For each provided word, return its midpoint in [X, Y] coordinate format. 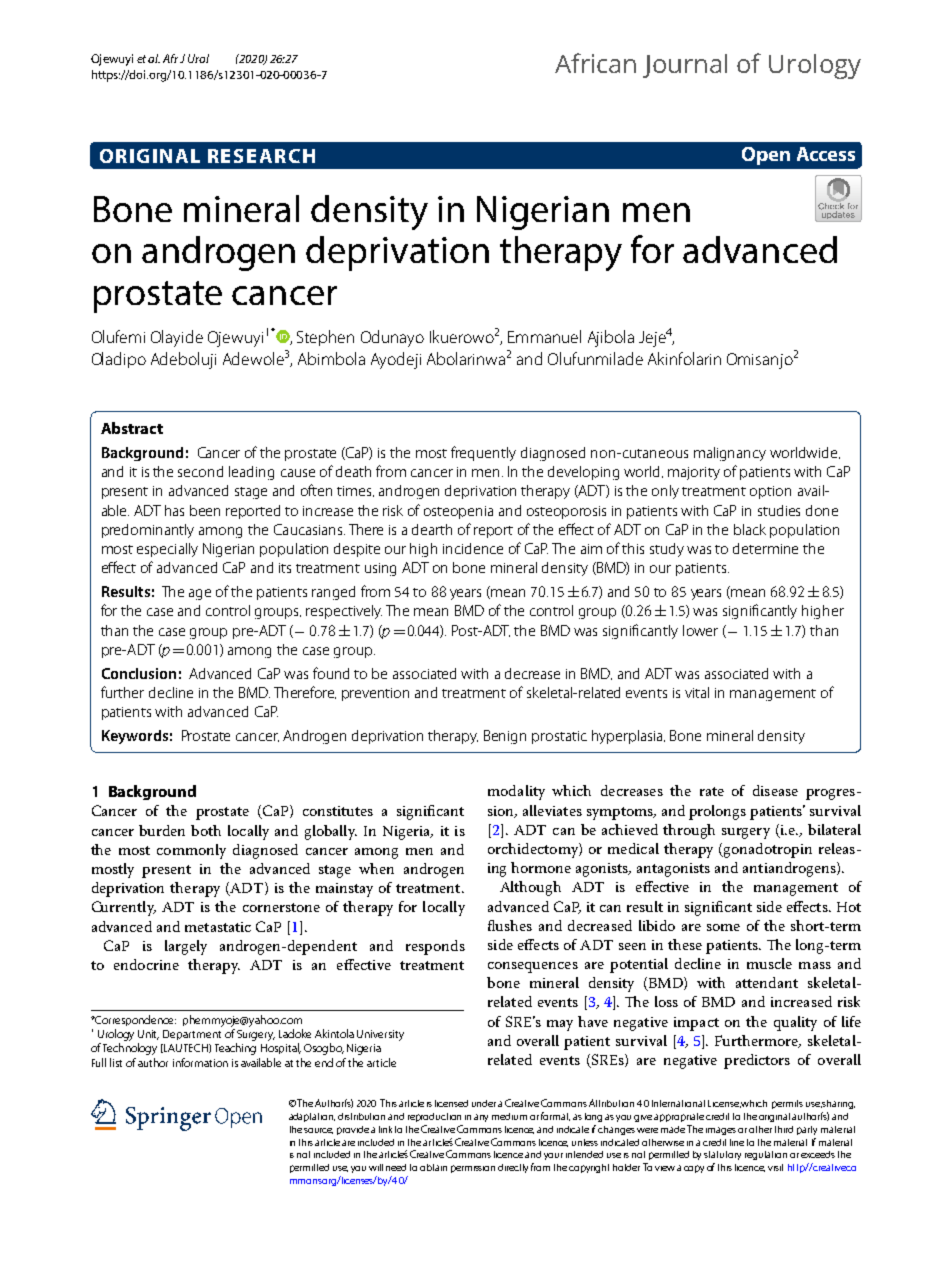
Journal [685, 66]
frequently [483, 453]
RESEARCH [261, 156]
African [595, 63]
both [206, 830]
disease [775, 790]
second [200, 471]
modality [516, 792]
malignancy [730, 454]
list [116, 1062]
